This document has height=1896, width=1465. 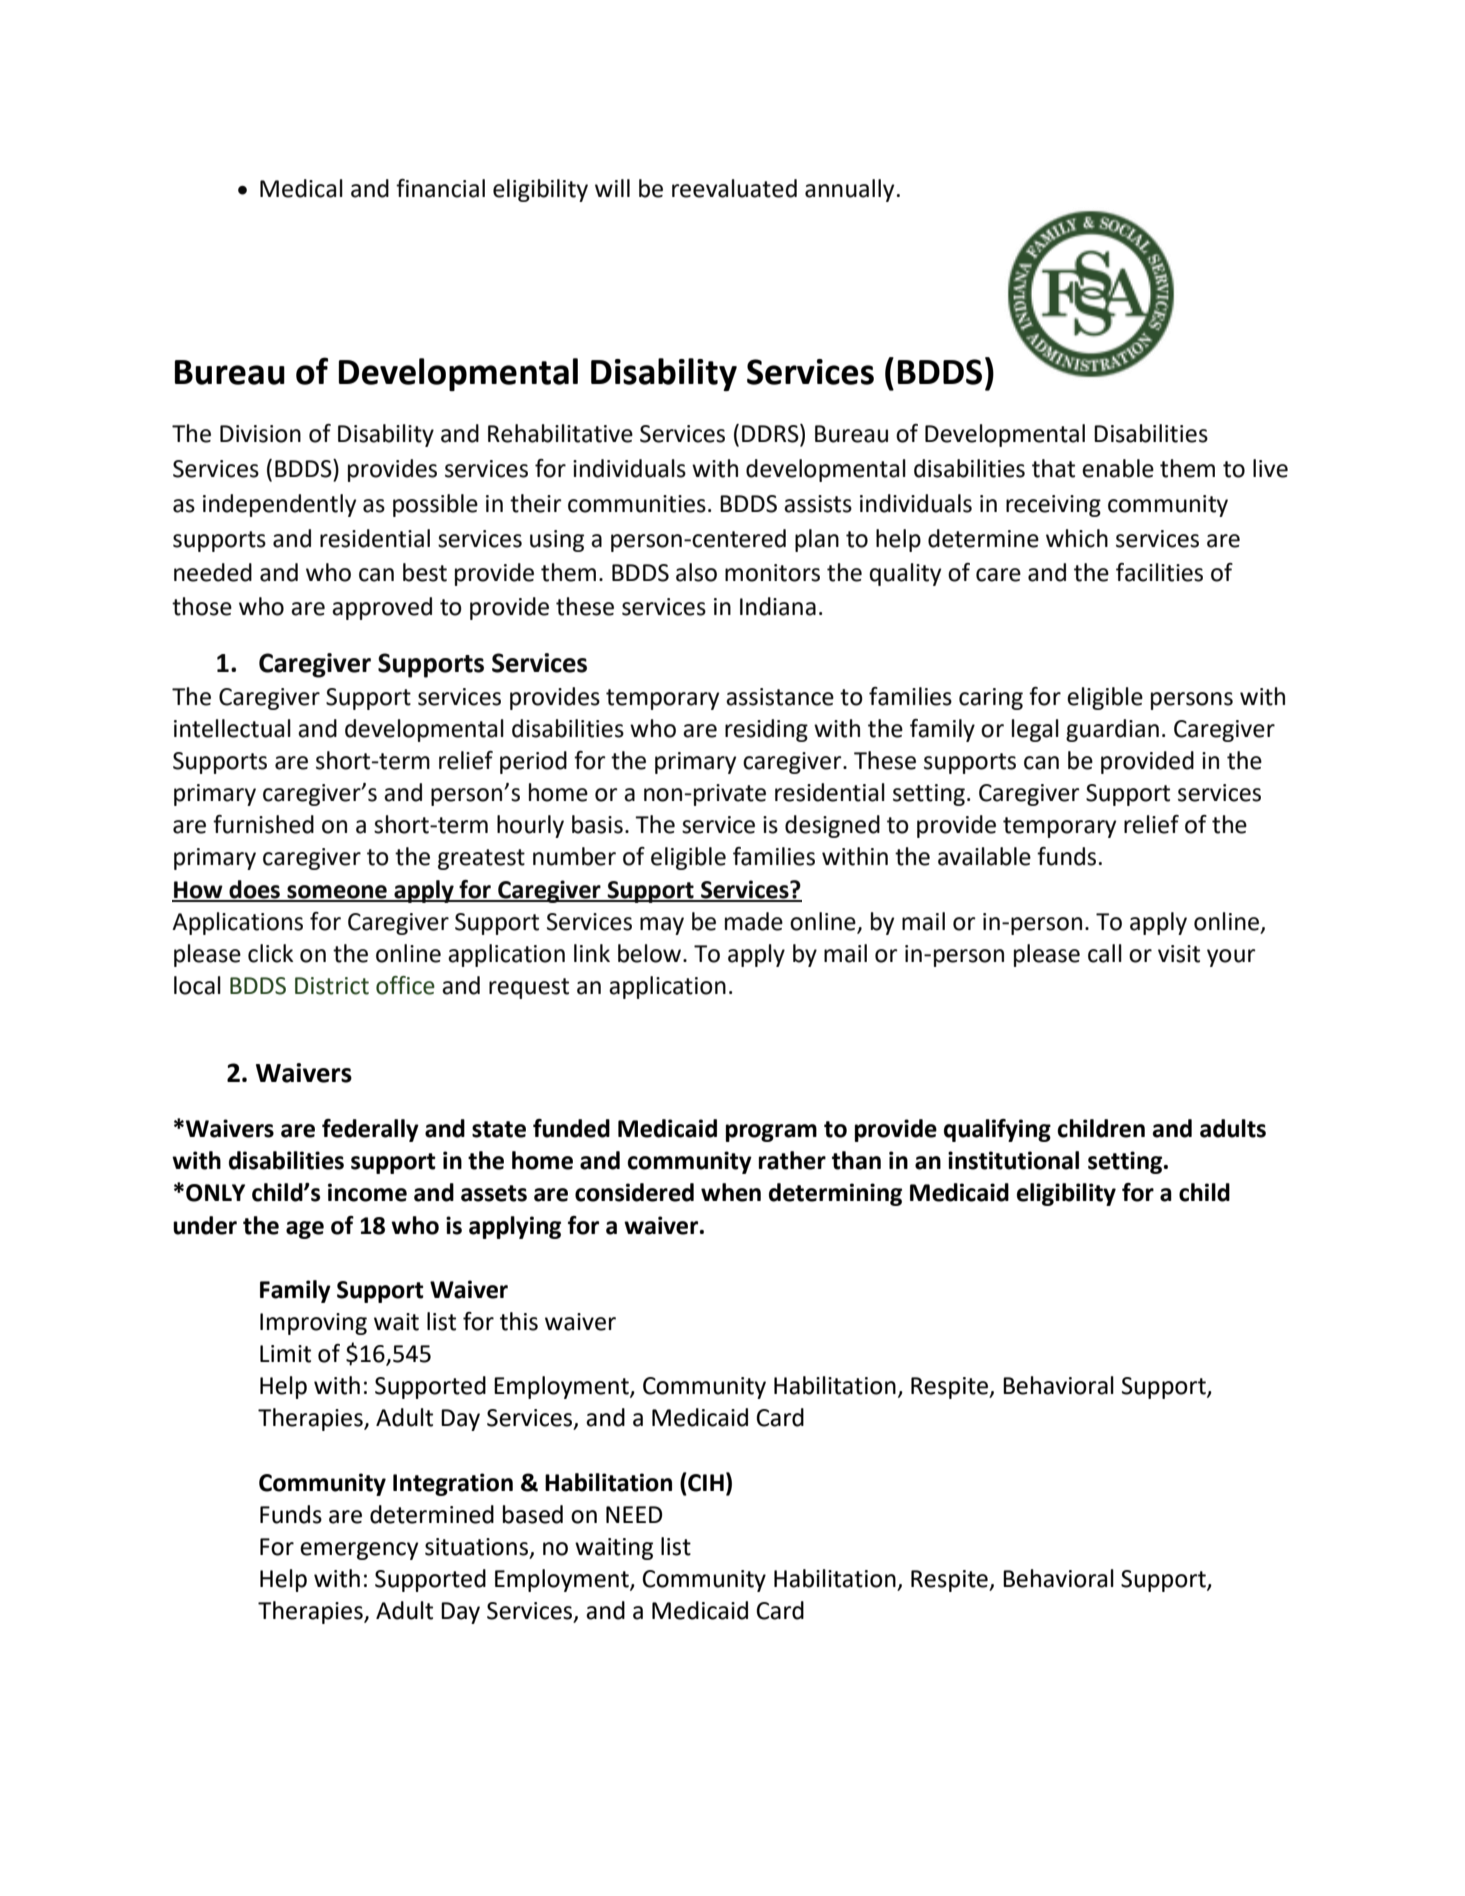 I want to click on emergency, so click(x=359, y=1551).
